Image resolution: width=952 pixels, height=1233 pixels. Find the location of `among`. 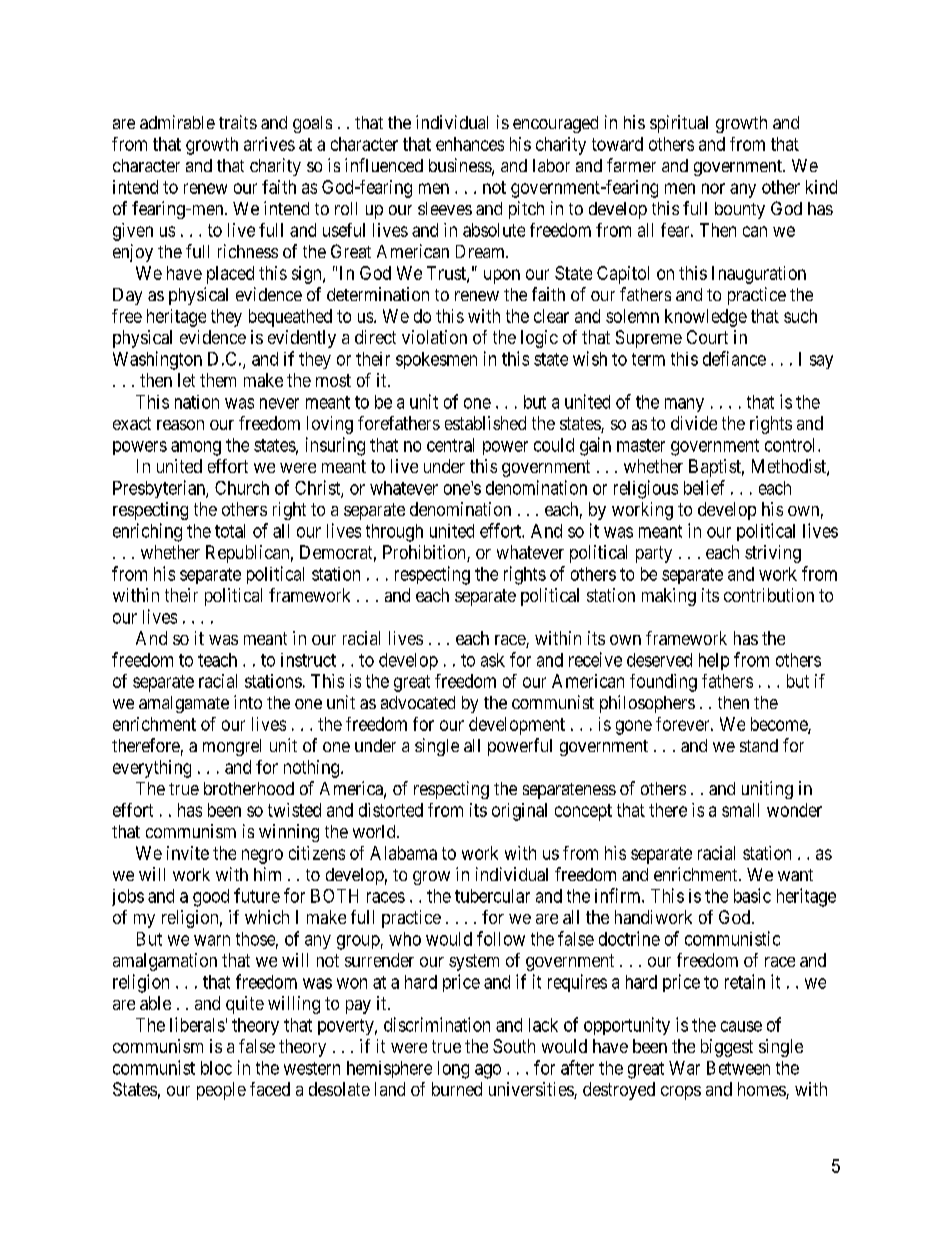

among is located at coordinates (196, 448).
